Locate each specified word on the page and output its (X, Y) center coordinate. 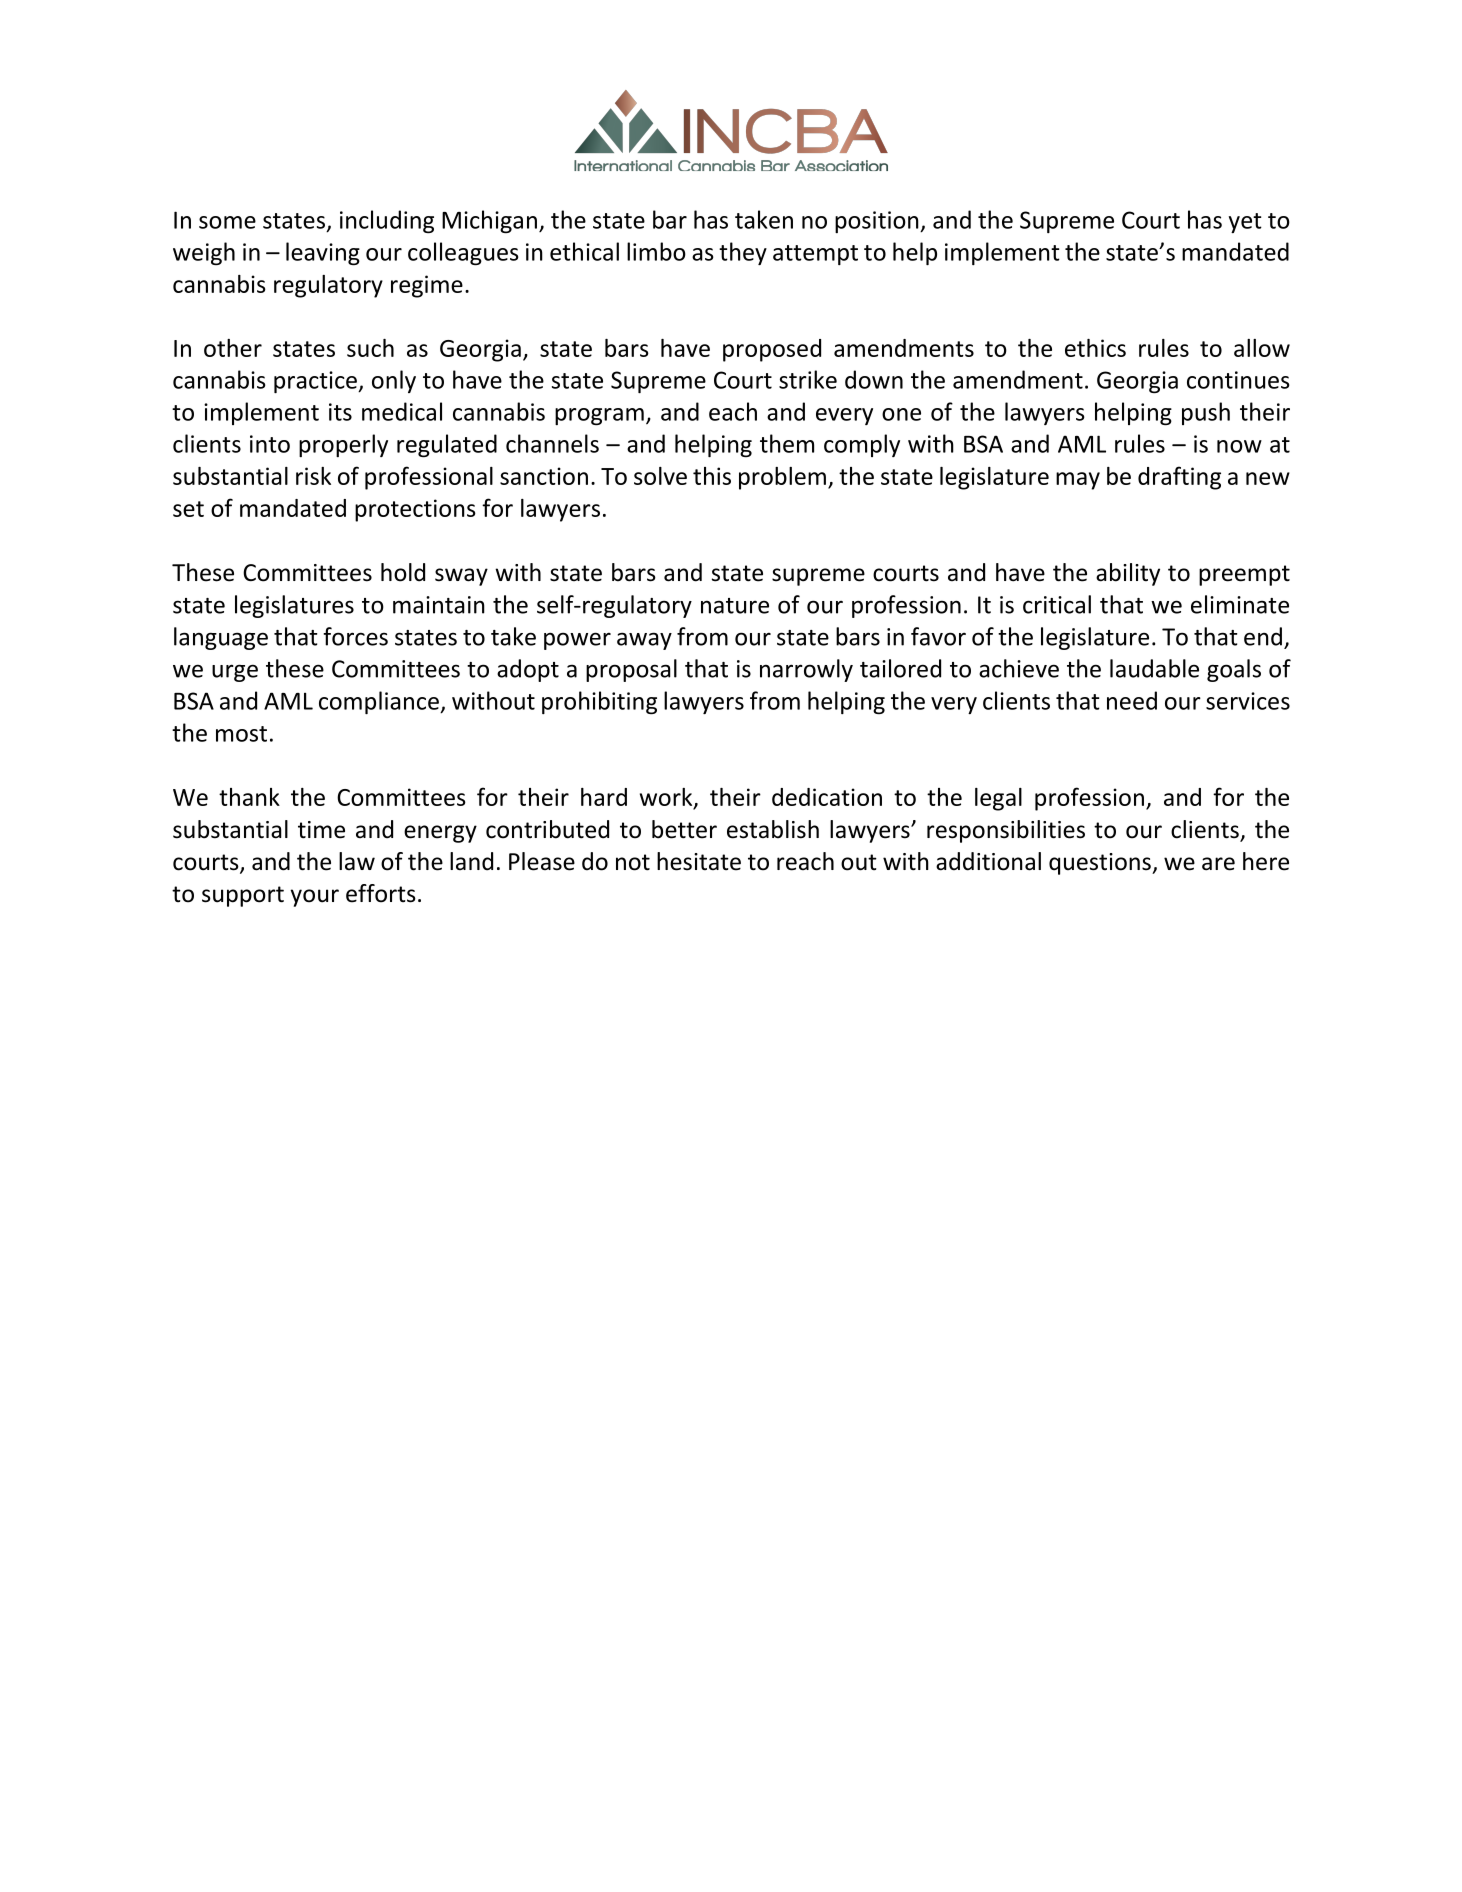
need (1132, 700)
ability (1128, 574)
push (1206, 413)
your (314, 898)
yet (1245, 223)
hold (403, 572)
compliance (380, 702)
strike (808, 379)
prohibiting (599, 702)
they (743, 253)
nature (735, 606)
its (340, 412)
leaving (323, 253)
